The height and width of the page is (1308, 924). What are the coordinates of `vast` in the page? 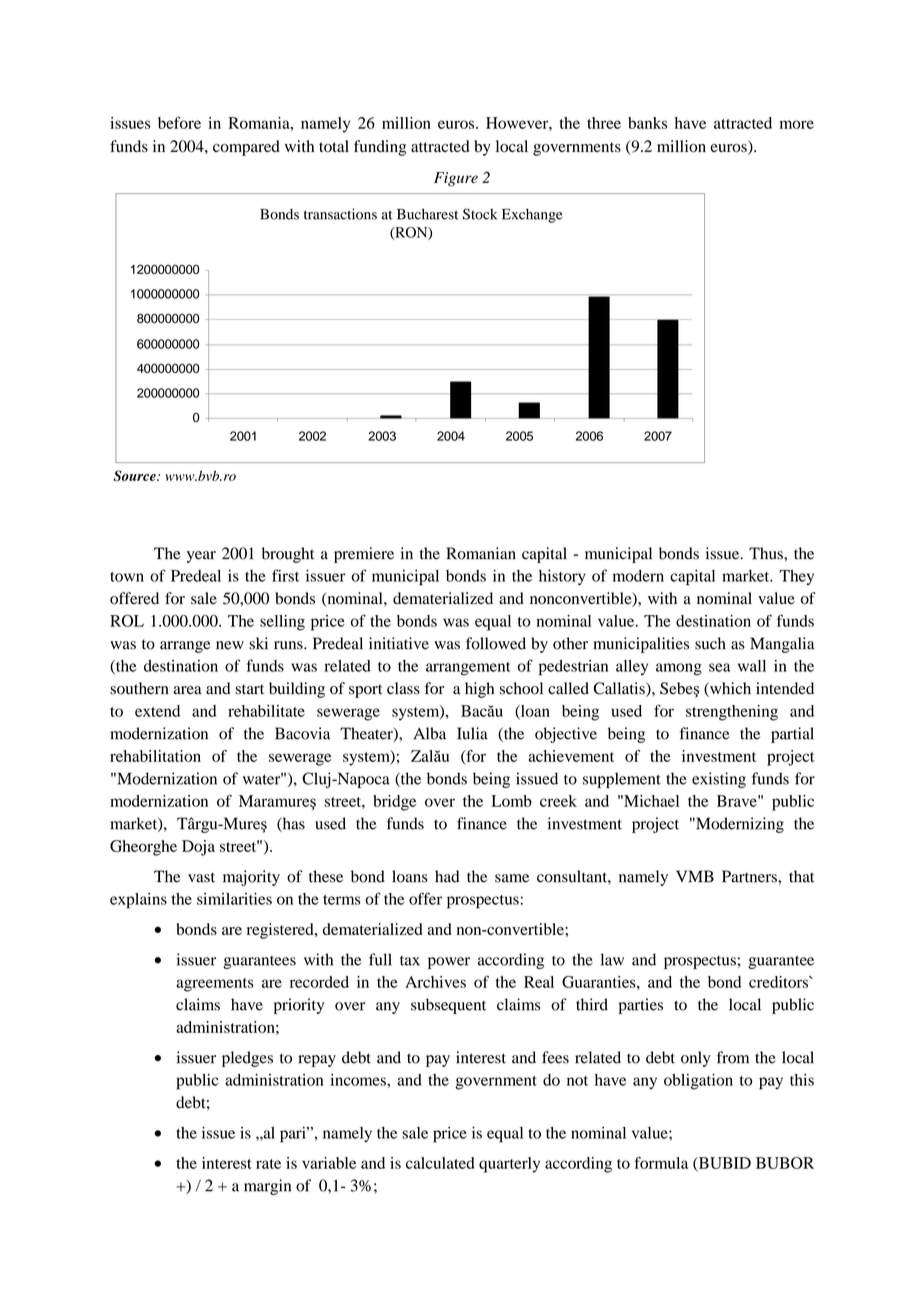 It's located at (201, 877).
